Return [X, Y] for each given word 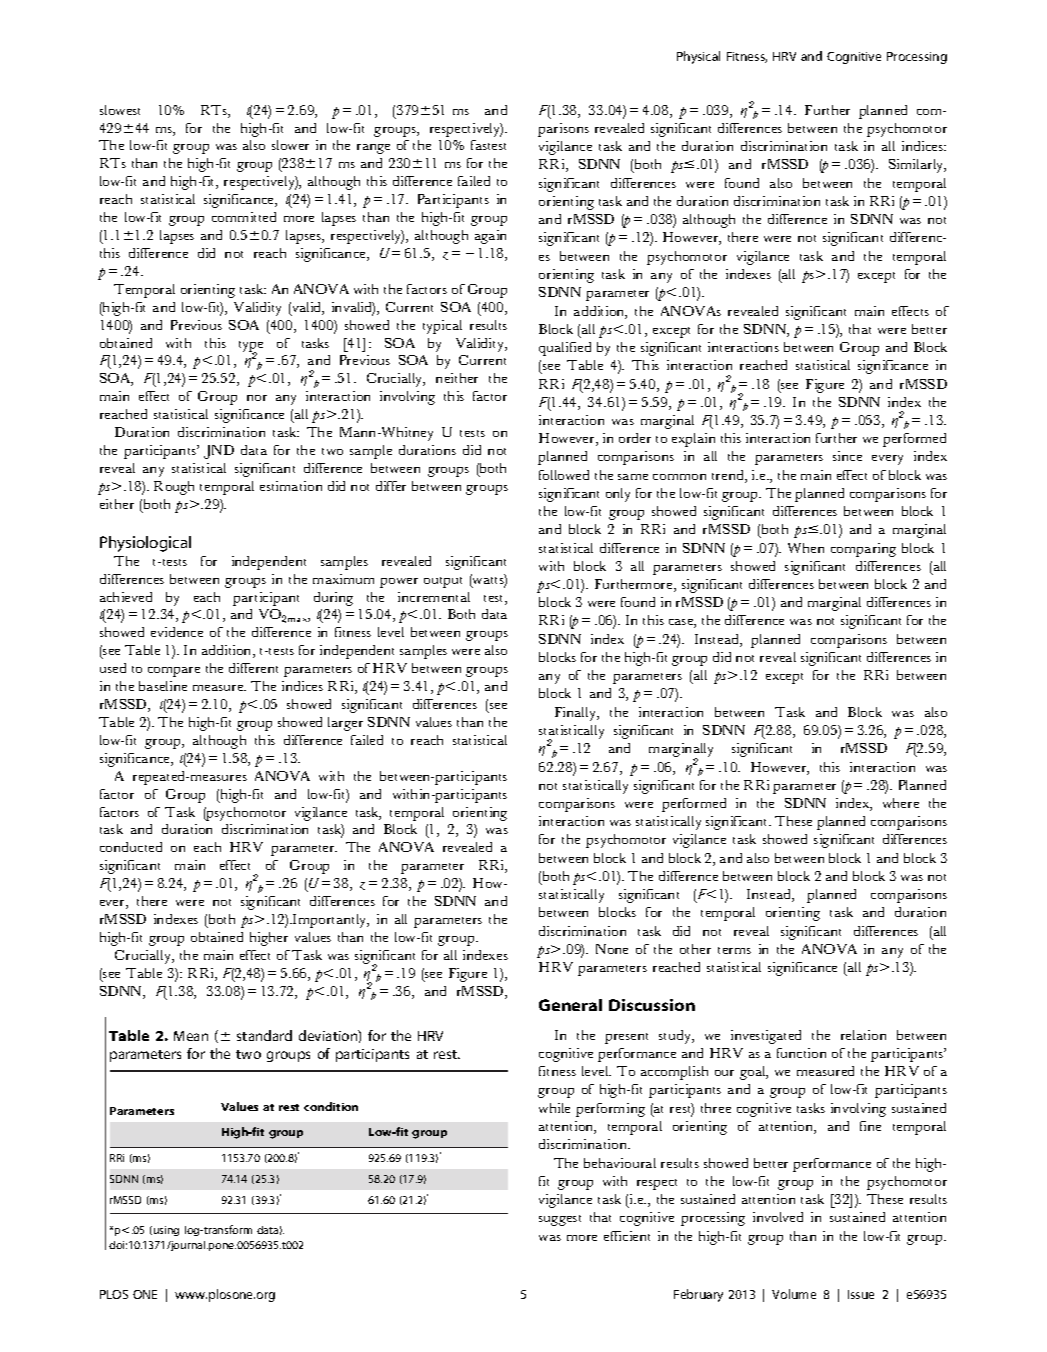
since [847, 456]
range [373, 149]
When [806, 548]
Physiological [145, 544]
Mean [191, 1036]
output [443, 582]
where [901, 803]
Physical [698, 57]
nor [257, 398]
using [166, 1231]
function [801, 1053]
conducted [131, 847]
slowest [120, 110]
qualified [565, 349]
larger [345, 724]
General [570, 1005]
